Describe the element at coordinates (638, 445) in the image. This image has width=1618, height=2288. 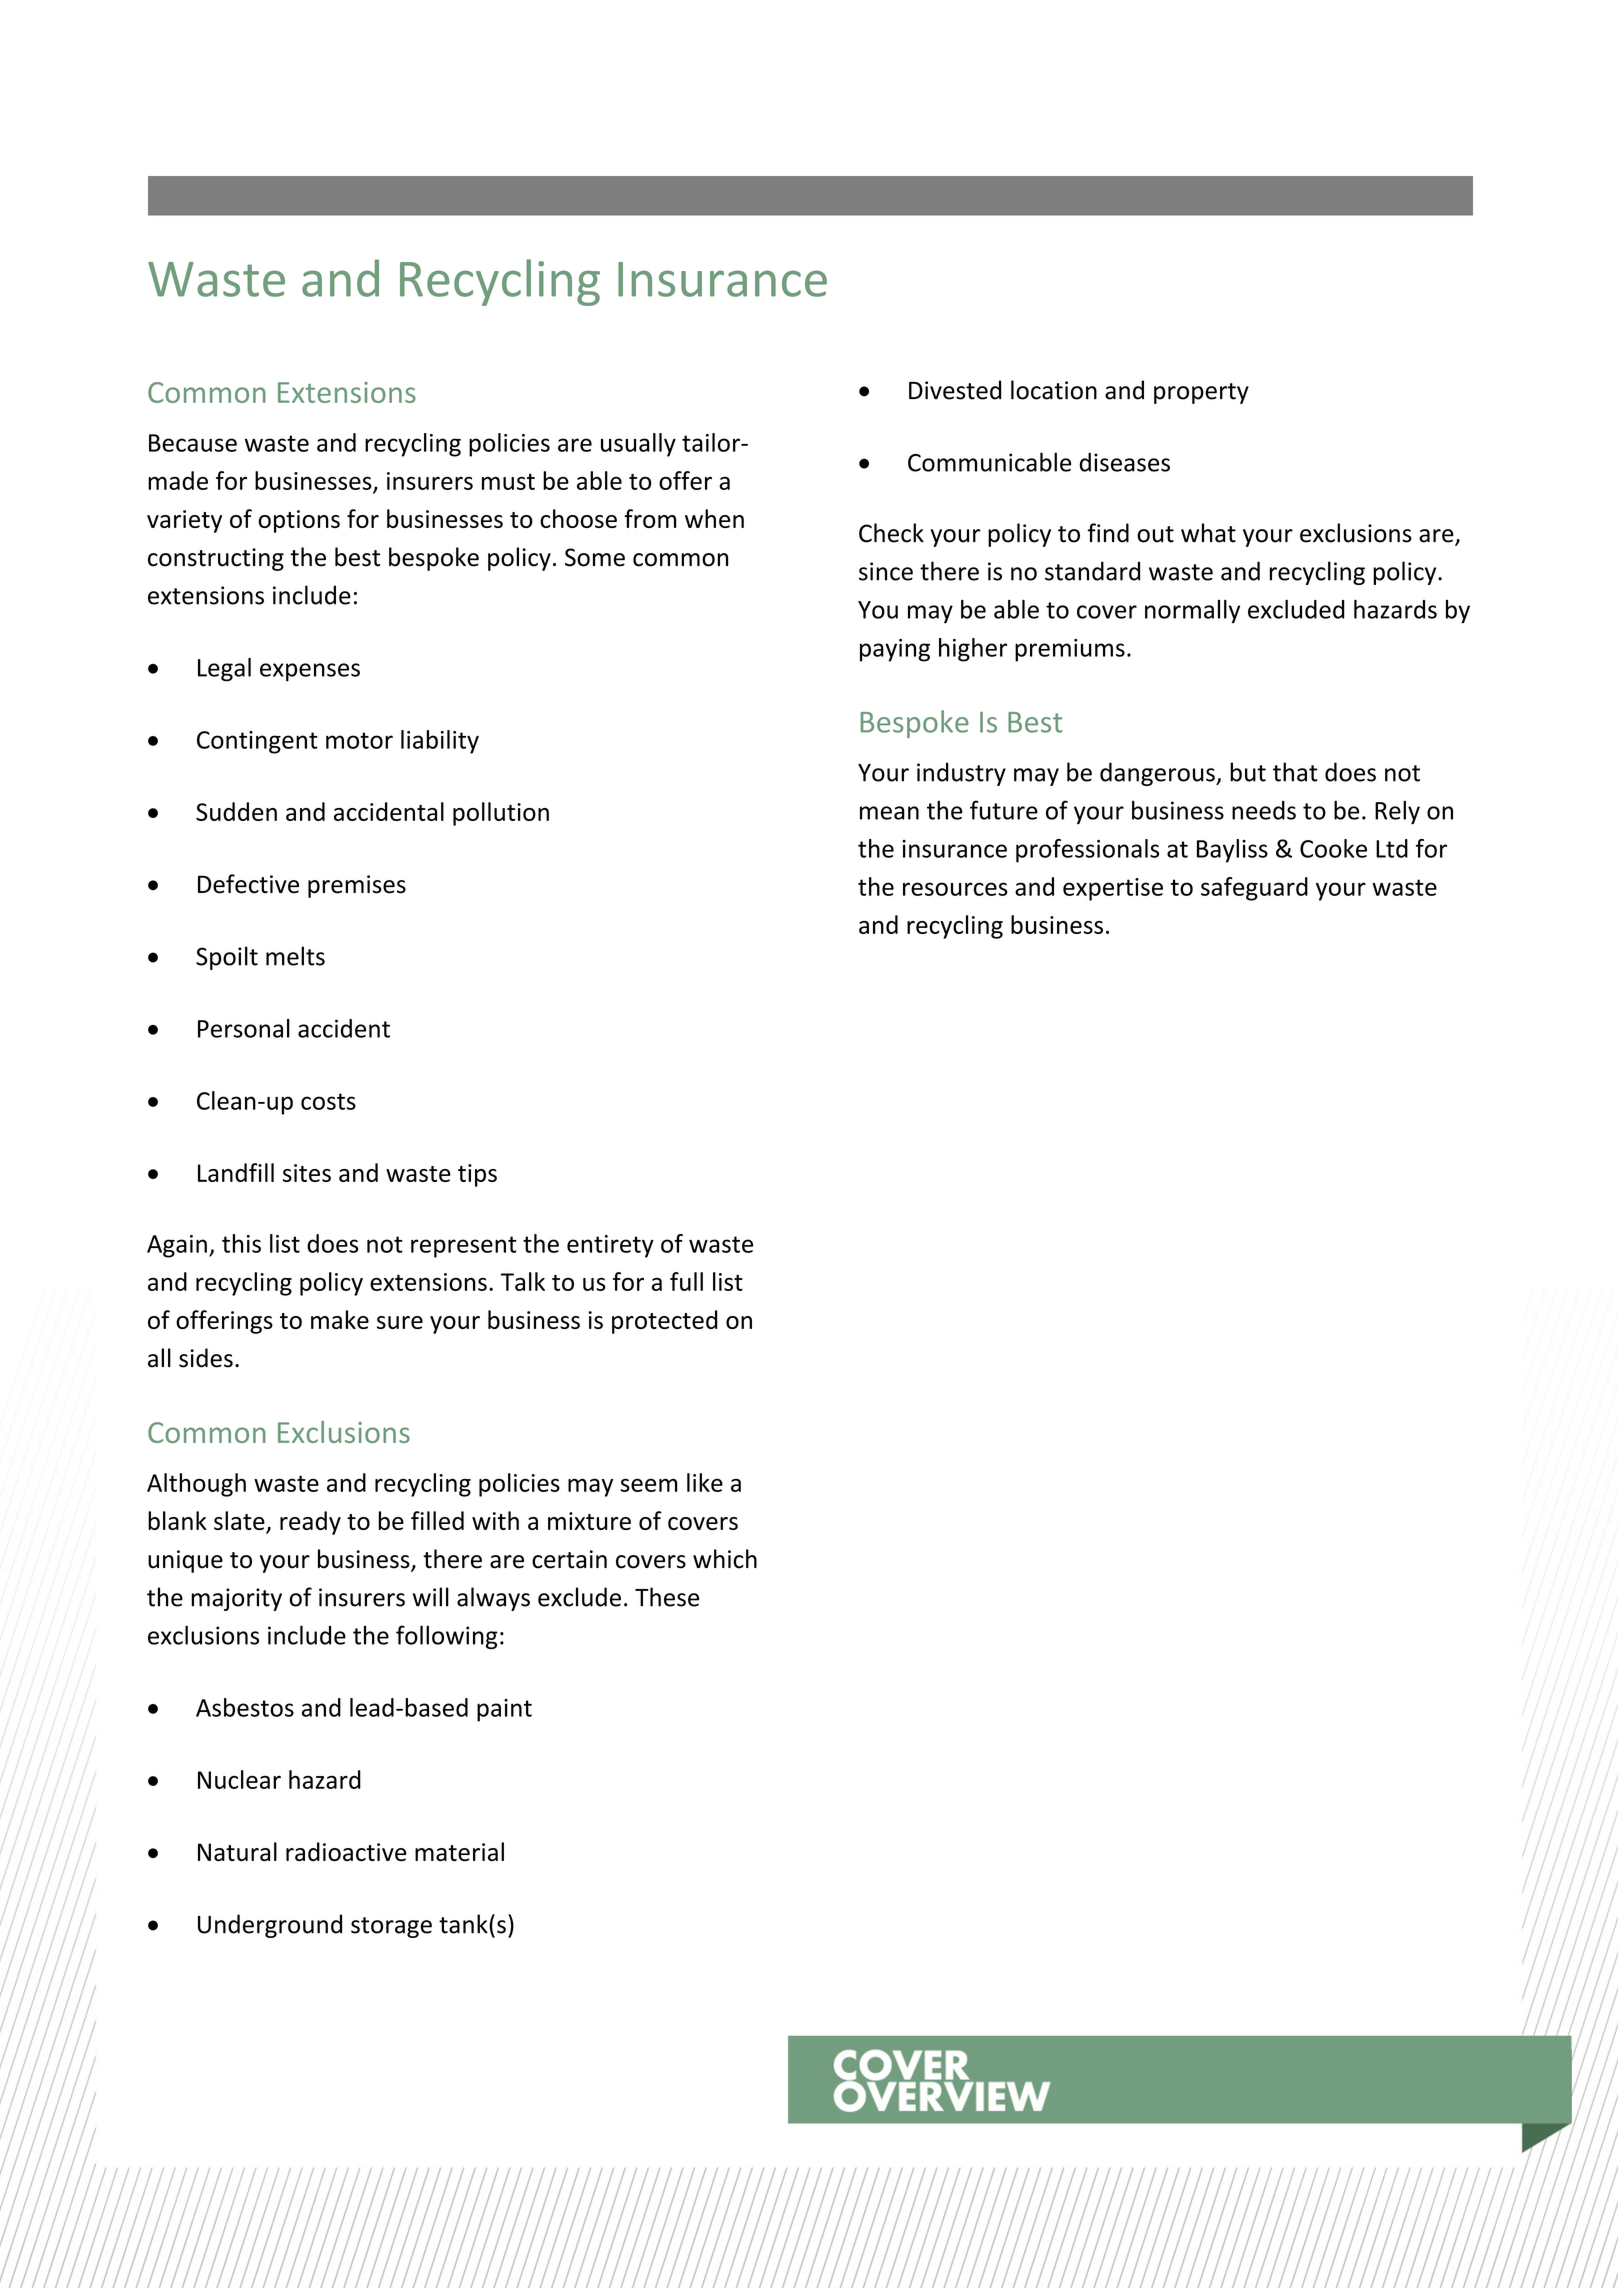
I see `usually` at that location.
